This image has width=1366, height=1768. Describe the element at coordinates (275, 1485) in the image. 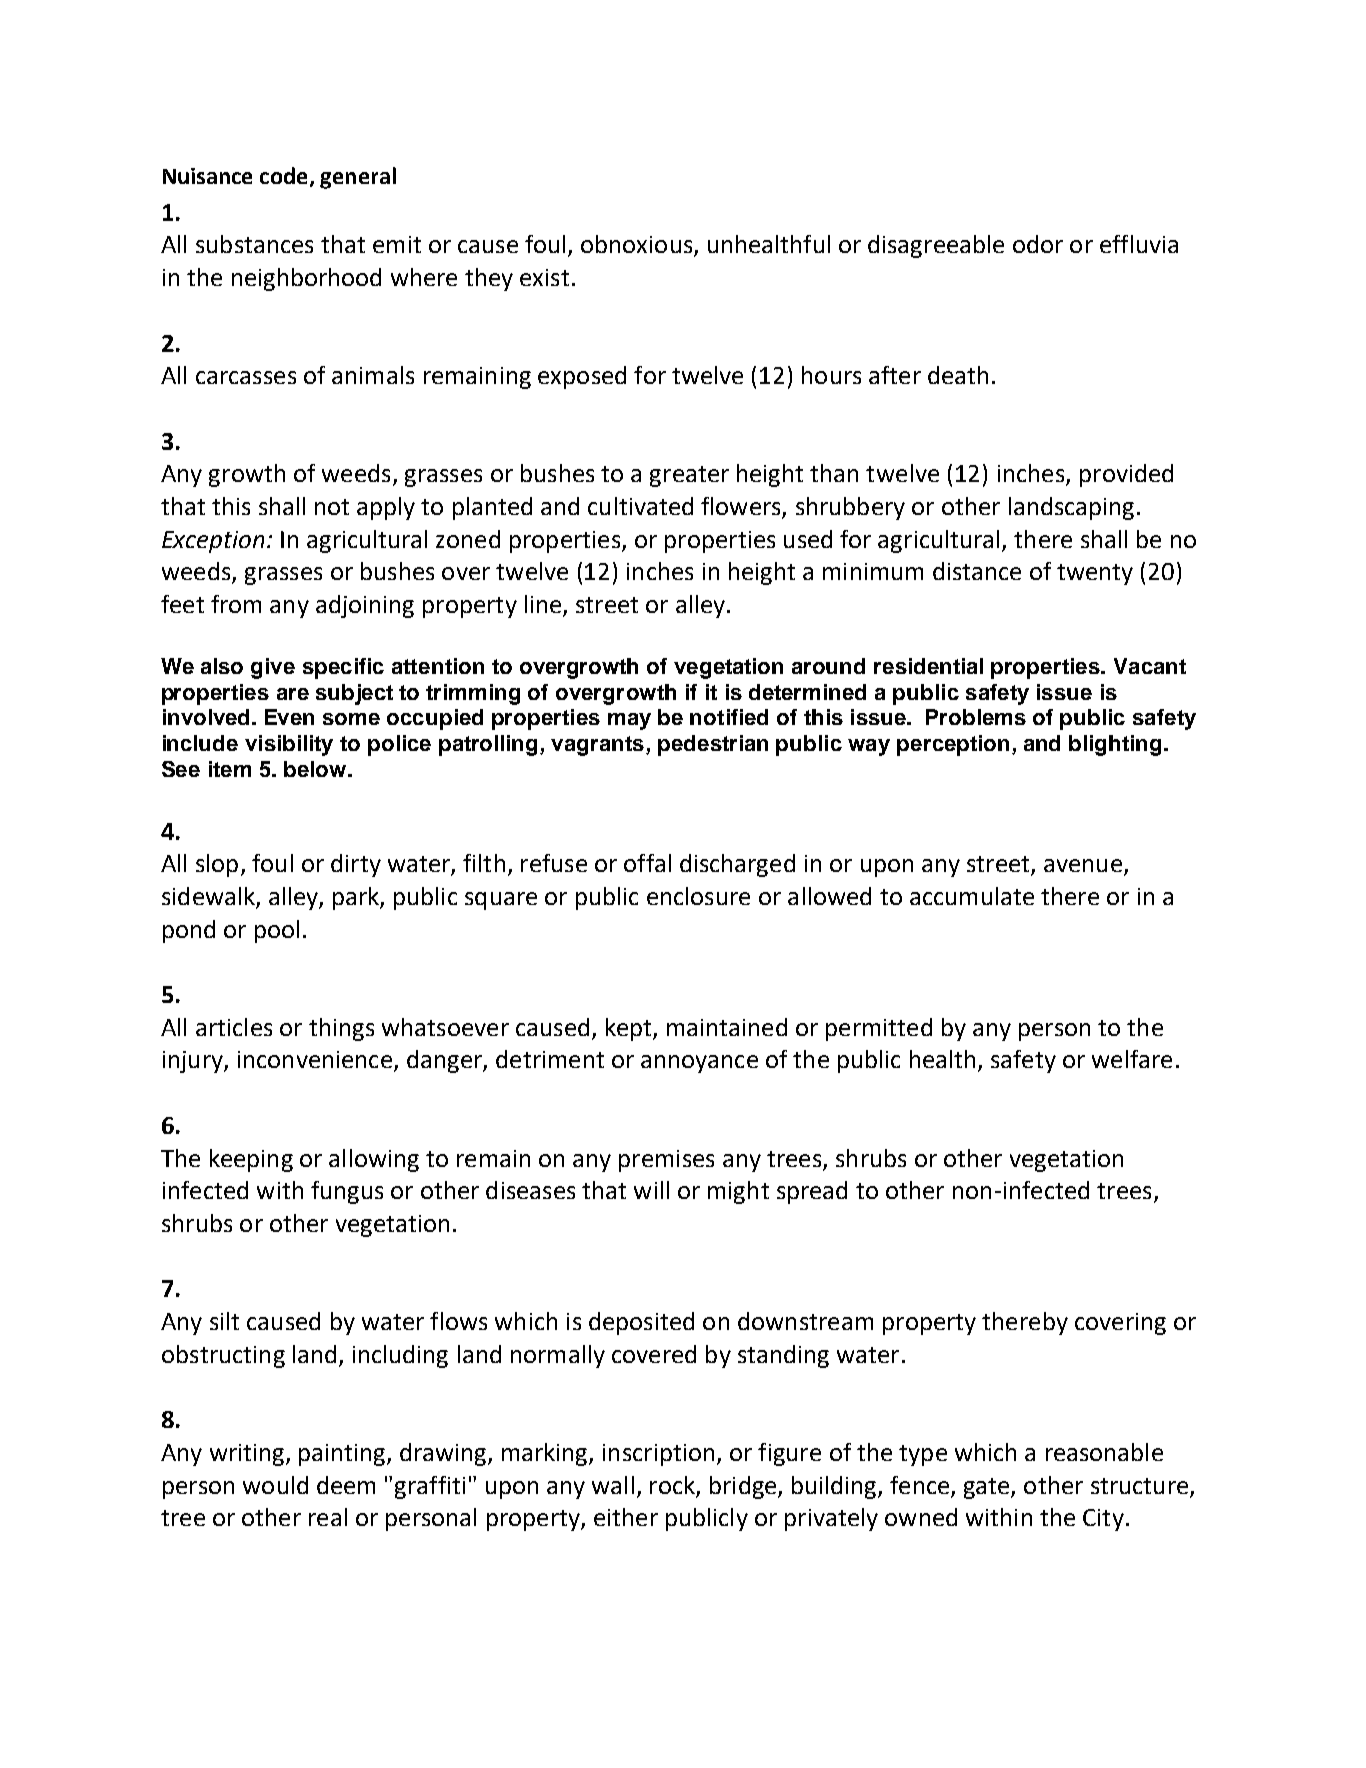

I see `would` at that location.
